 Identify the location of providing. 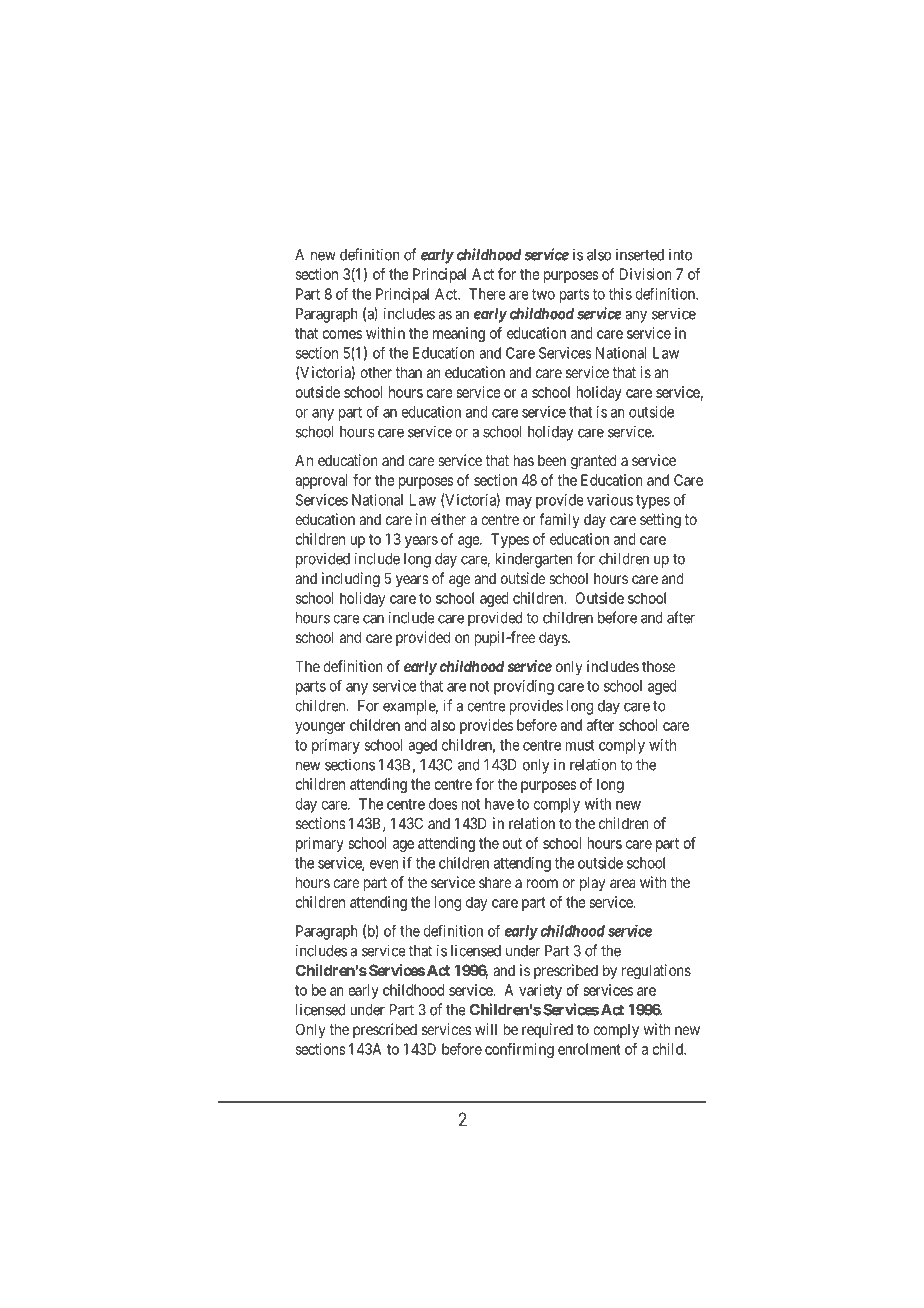
(524, 687).
